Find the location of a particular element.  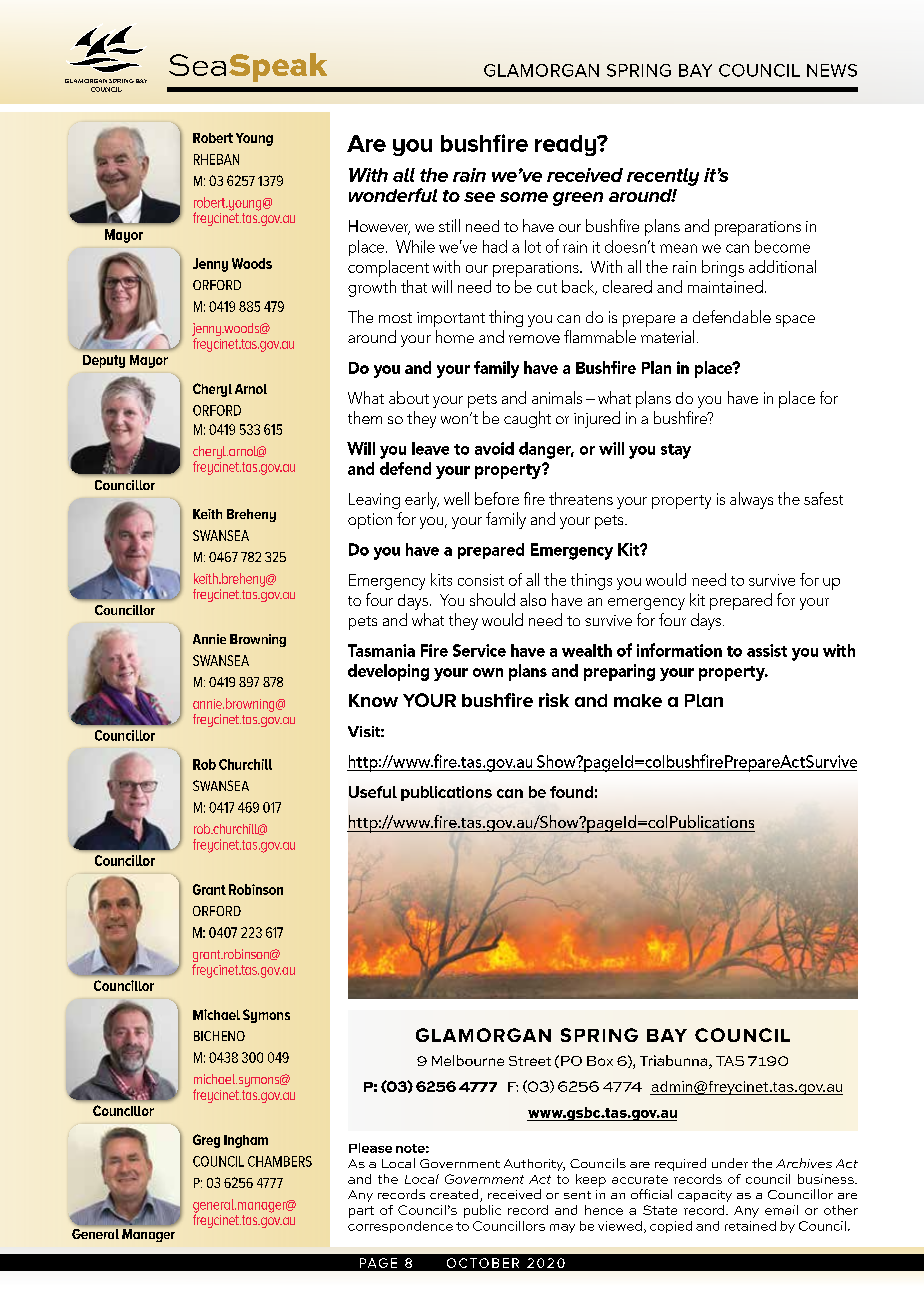

Greg is located at coordinates (206, 1141).
